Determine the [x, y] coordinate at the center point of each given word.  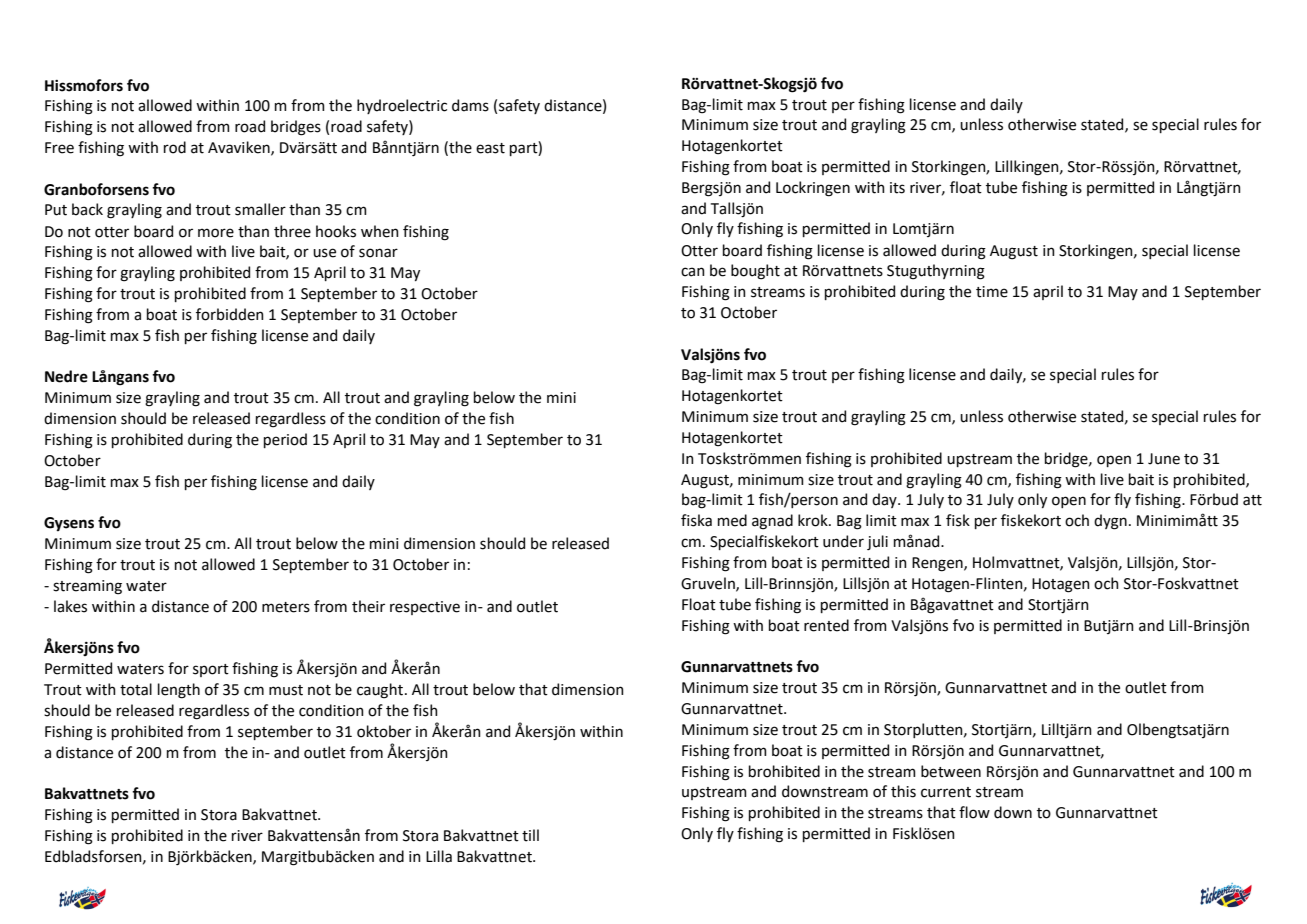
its [897, 188]
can [693, 272]
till [530, 835]
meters [286, 607]
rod [175, 147]
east [490, 148]
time [992, 292]
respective [425, 608]
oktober [384, 731]
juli [877, 542]
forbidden [230, 314]
